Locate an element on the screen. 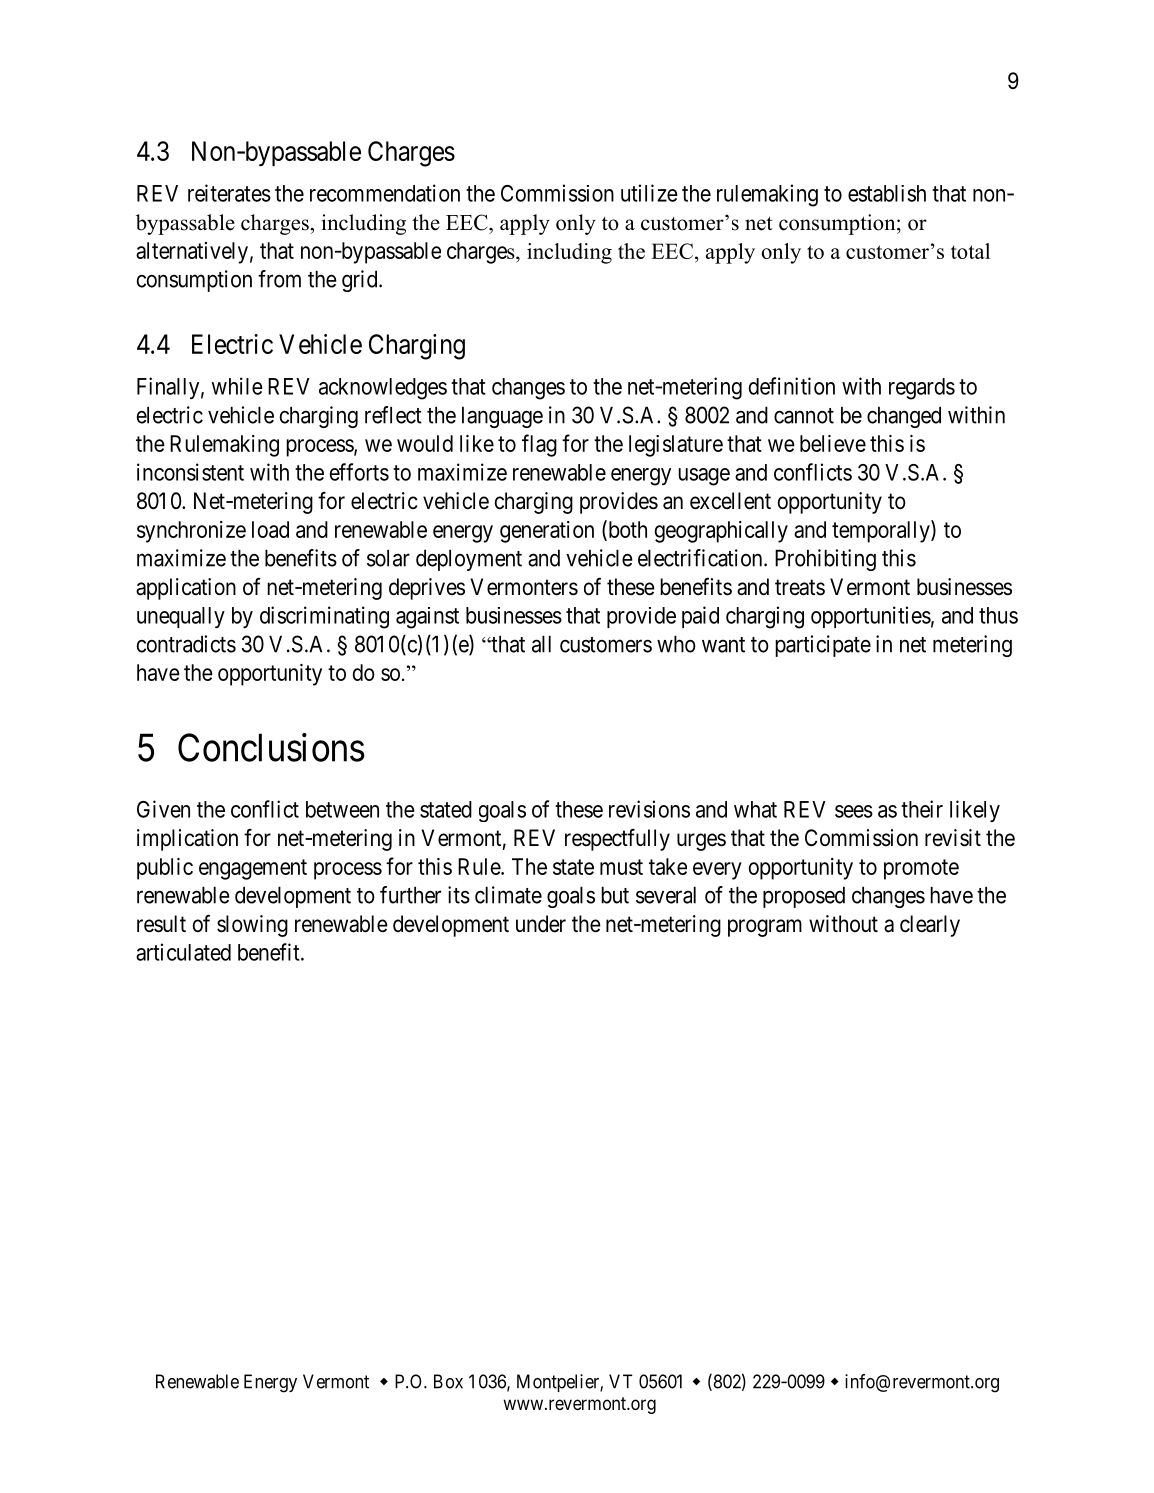 This screenshot has height=1493, width=1154. utilize is located at coordinates (649, 193).
